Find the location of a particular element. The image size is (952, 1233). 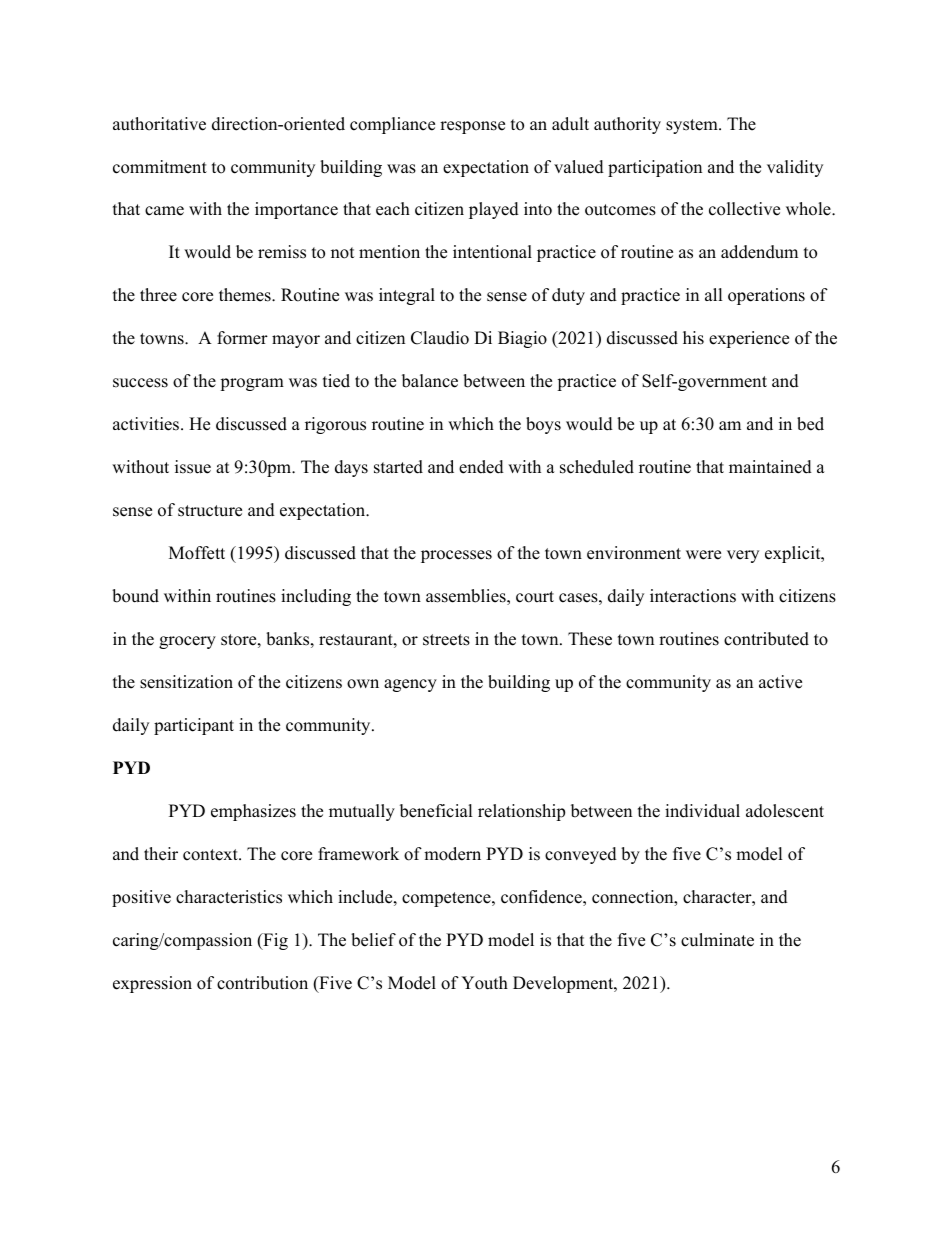

contribution is located at coordinates (262, 983).
